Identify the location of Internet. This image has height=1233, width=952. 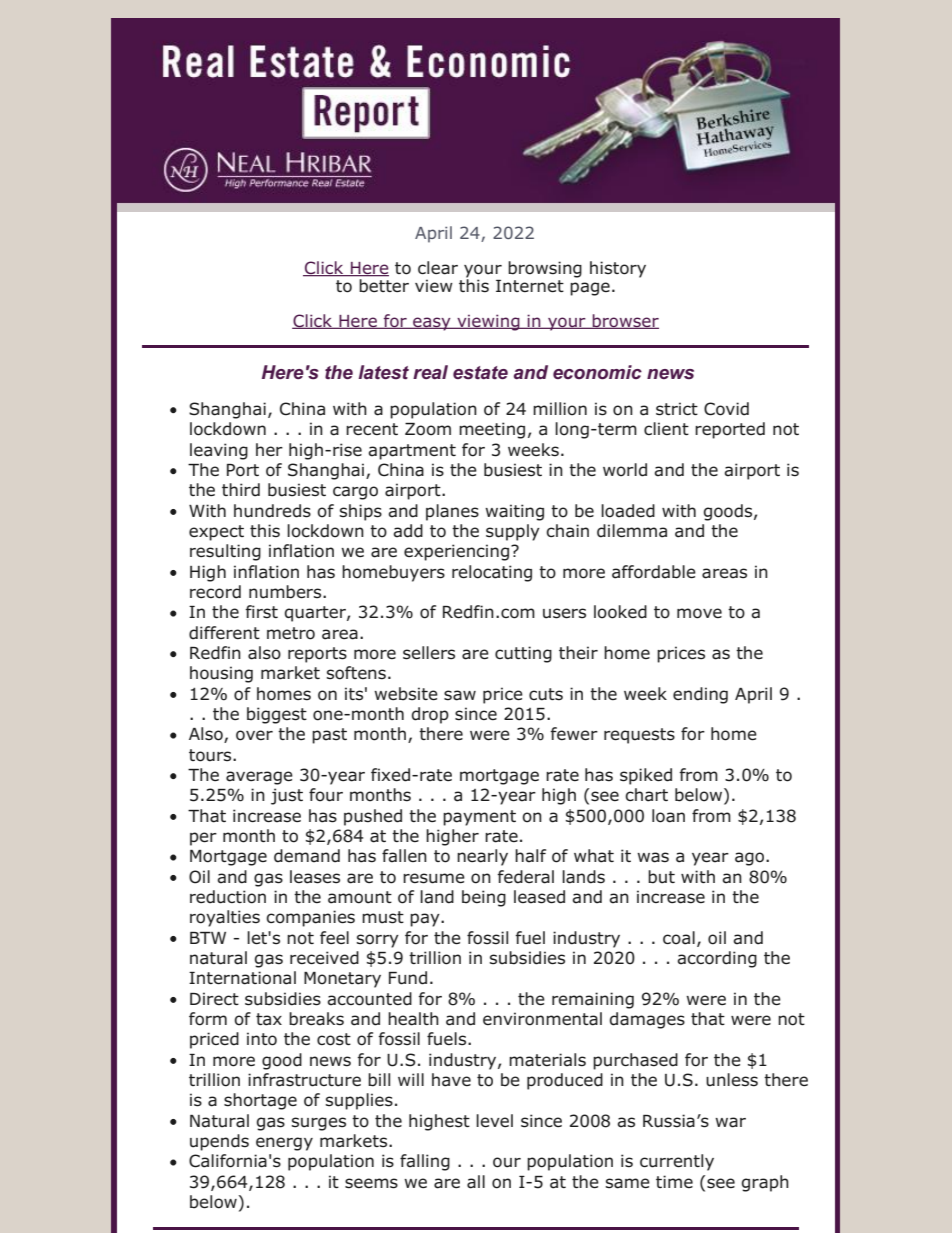
(530, 286).
